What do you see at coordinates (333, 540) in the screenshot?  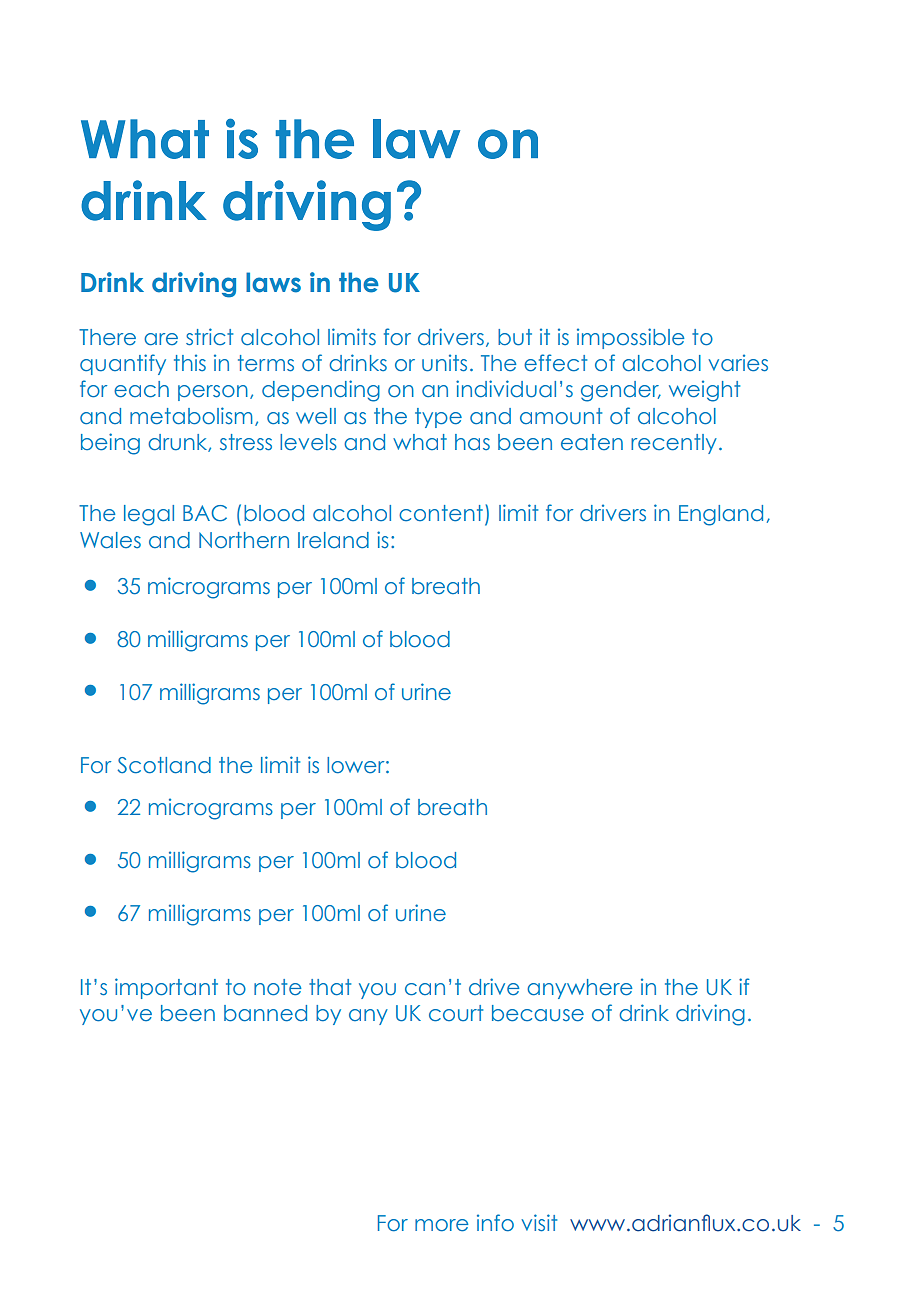 I see `Ireland` at bounding box center [333, 540].
